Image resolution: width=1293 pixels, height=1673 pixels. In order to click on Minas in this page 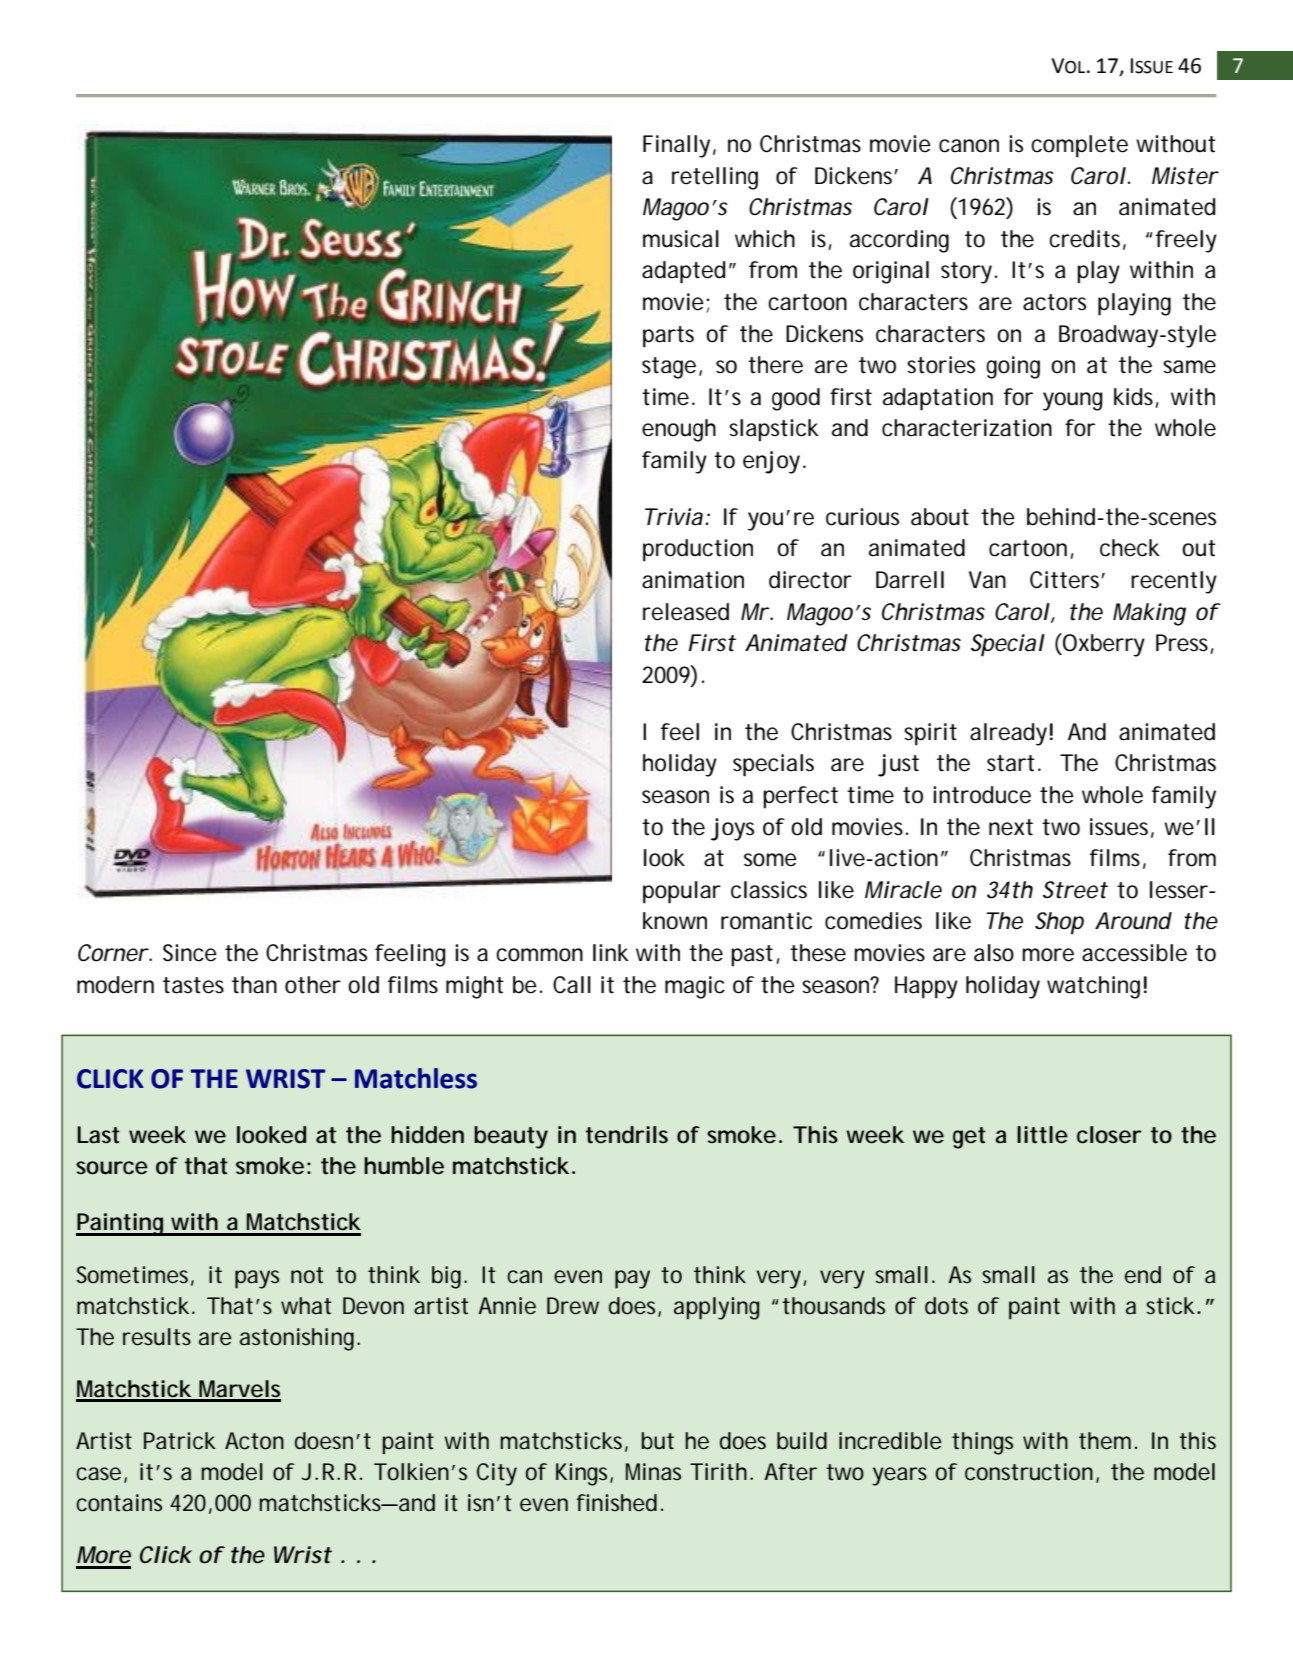, I will do `click(653, 1471)`.
